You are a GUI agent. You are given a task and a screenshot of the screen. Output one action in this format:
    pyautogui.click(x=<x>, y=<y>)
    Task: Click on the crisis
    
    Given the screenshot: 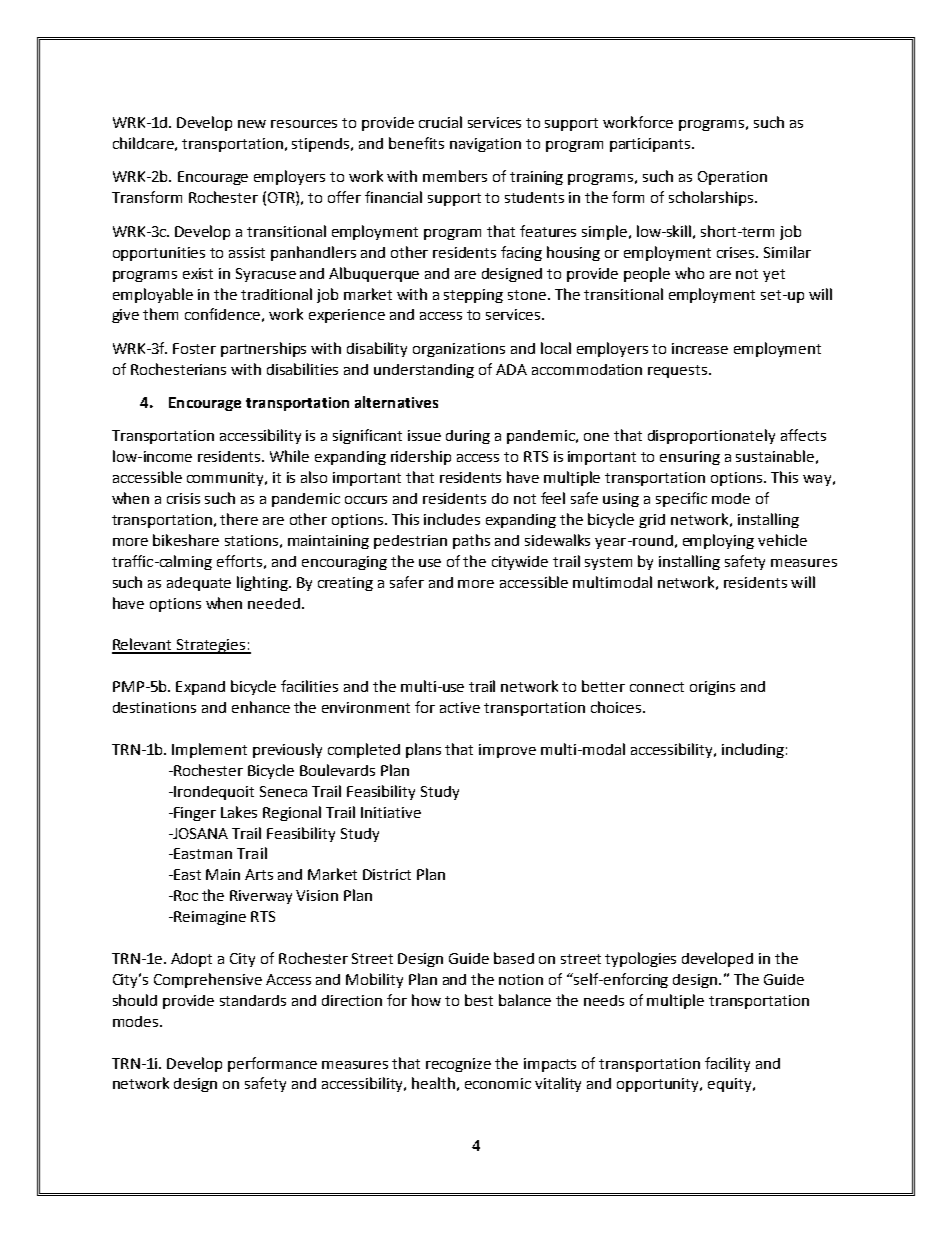 What is the action you would take?
    pyautogui.click(x=183, y=498)
